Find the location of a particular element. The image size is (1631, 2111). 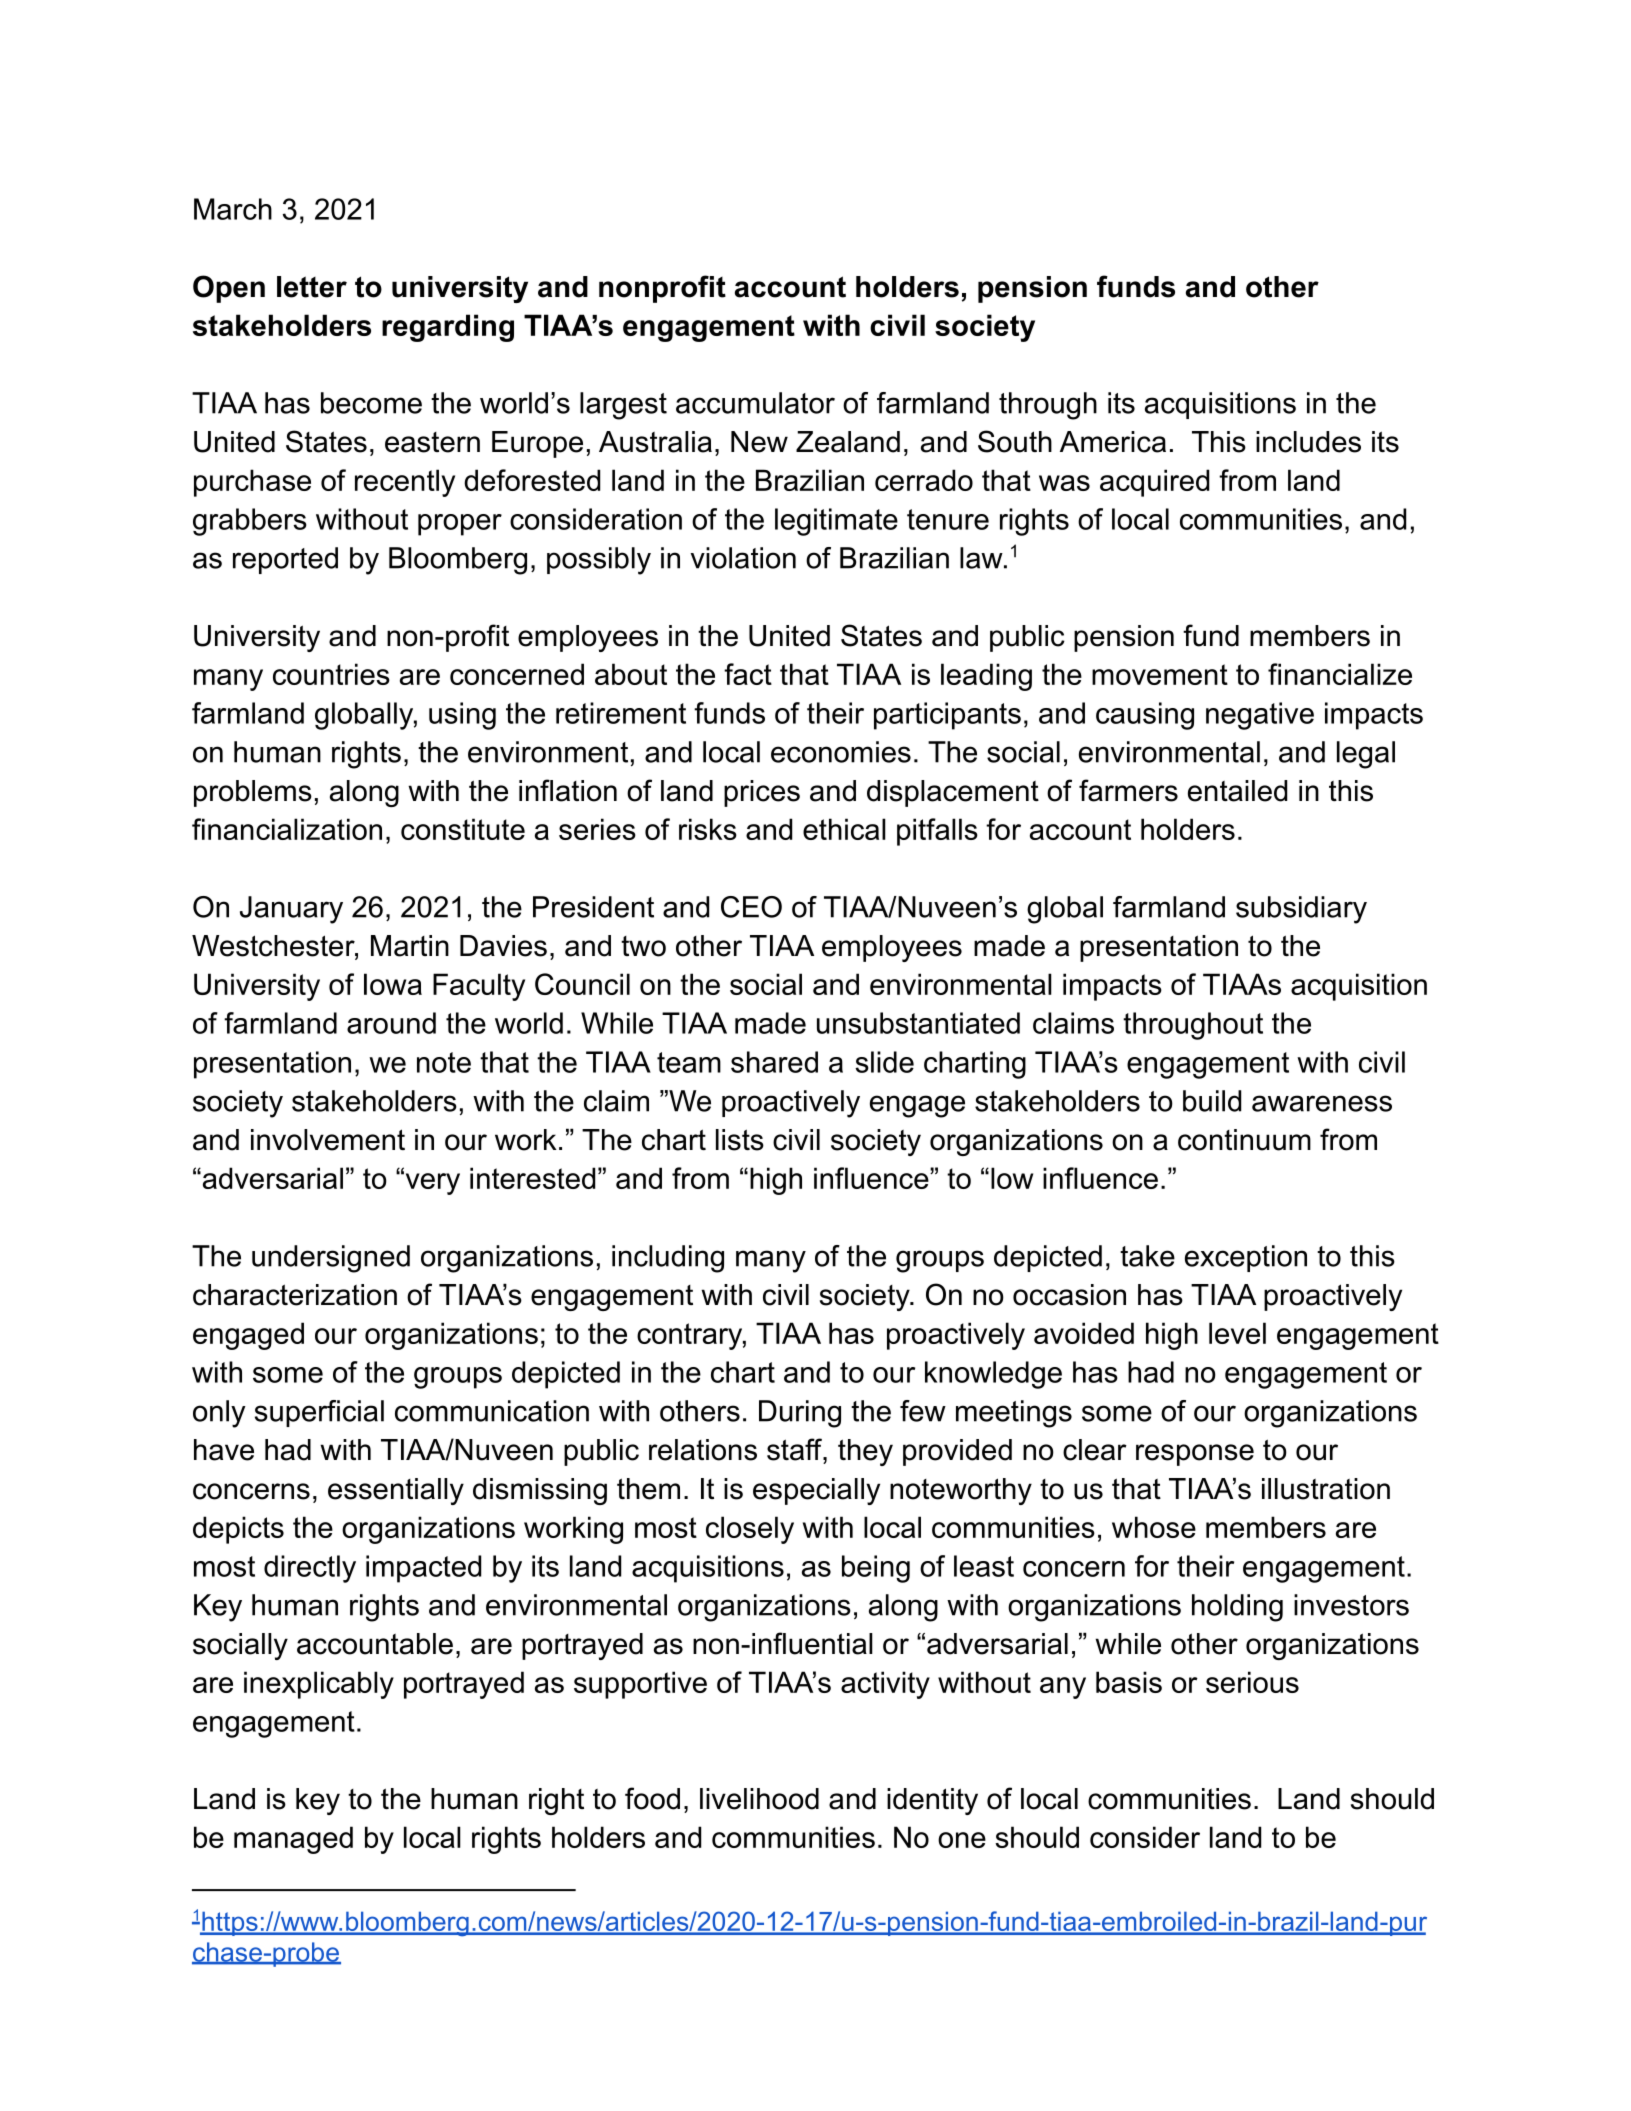

letter is located at coordinates (312, 287).
